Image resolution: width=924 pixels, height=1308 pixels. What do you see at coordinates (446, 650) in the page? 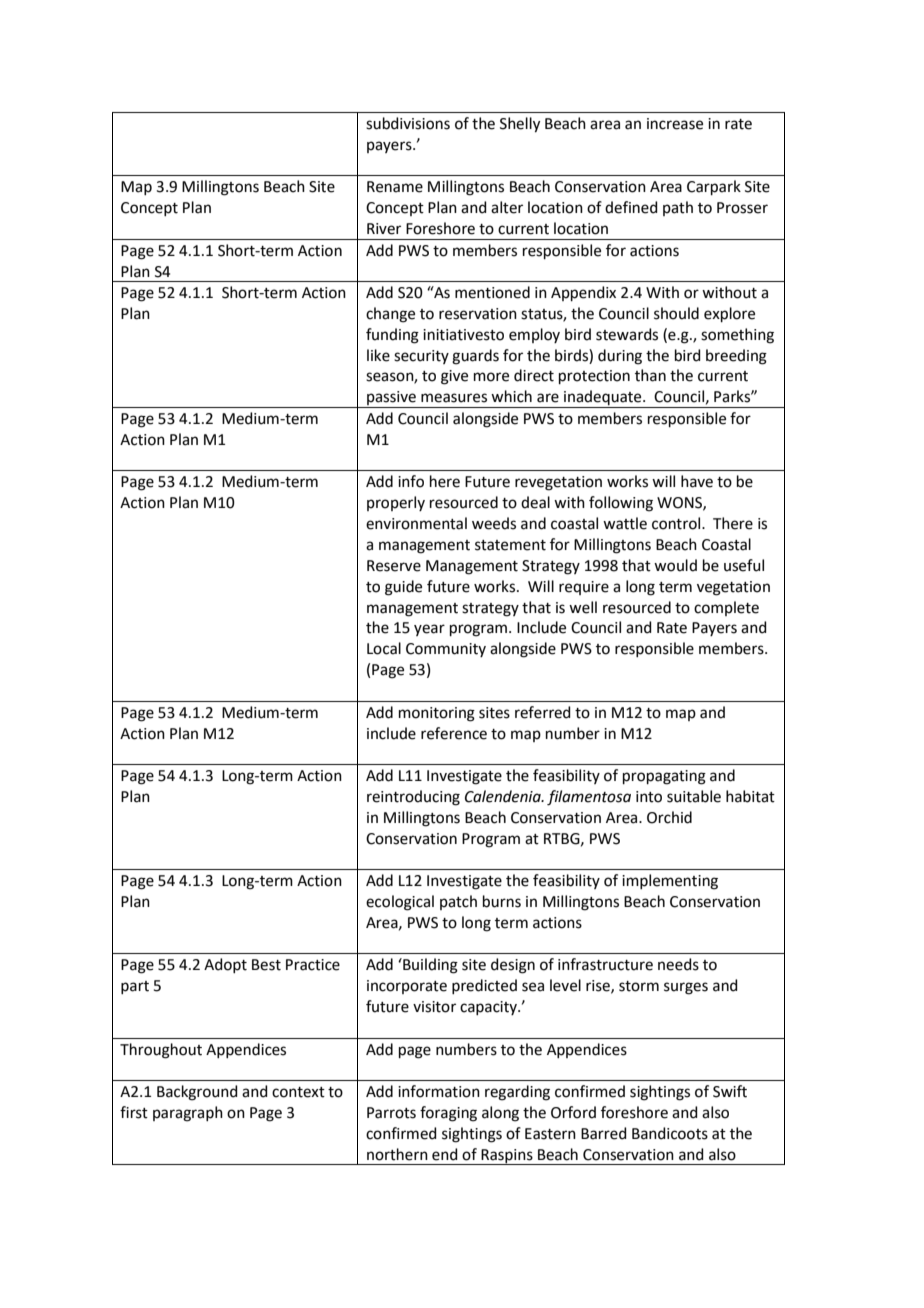
I see `Community` at bounding box center [446, 650].
